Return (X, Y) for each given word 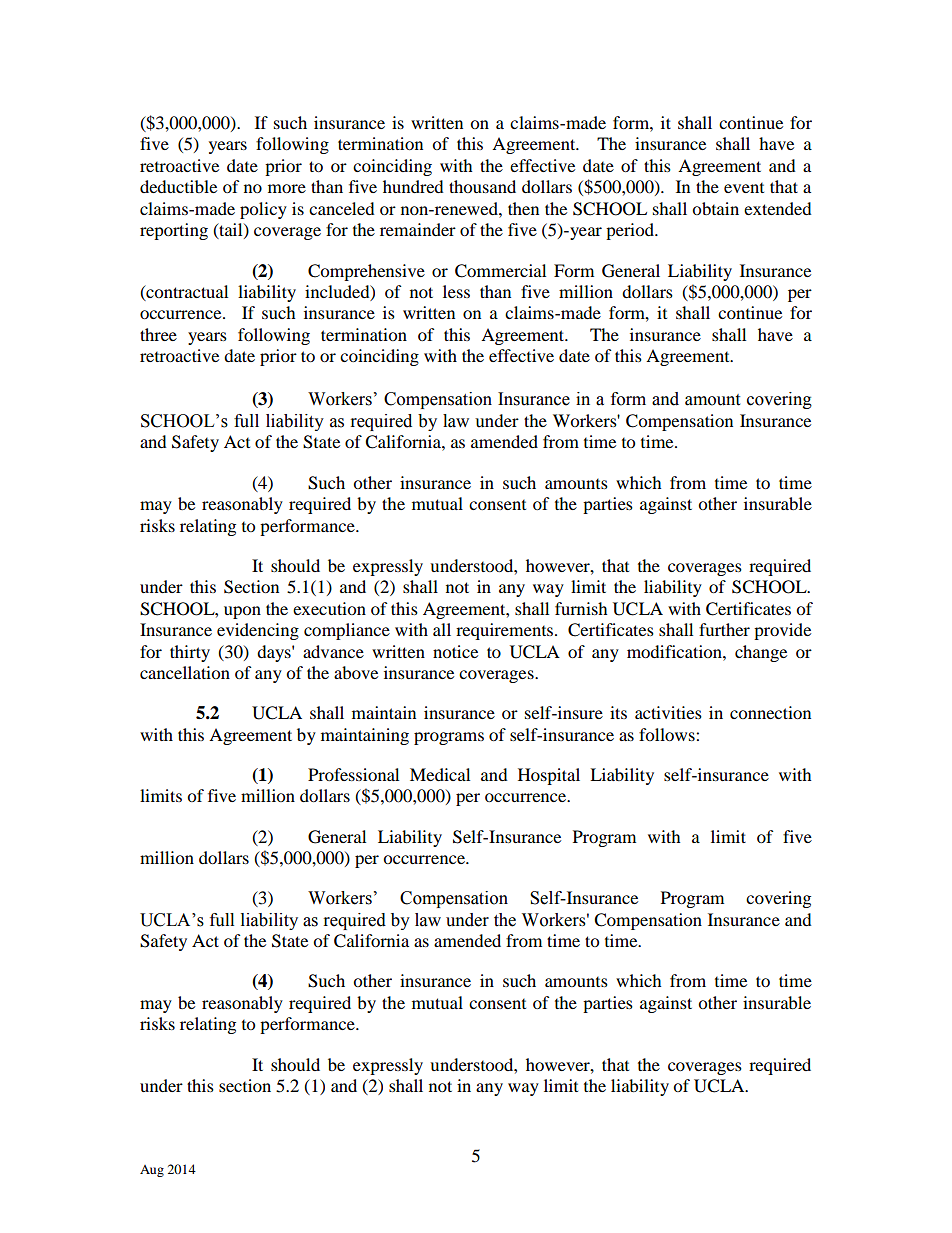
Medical (440, 774)
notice (455, 651)
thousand (482, 186)
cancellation (185, 672)
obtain (715, 208)
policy (263, 210)
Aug (152, 1171)
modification (675, 651)
